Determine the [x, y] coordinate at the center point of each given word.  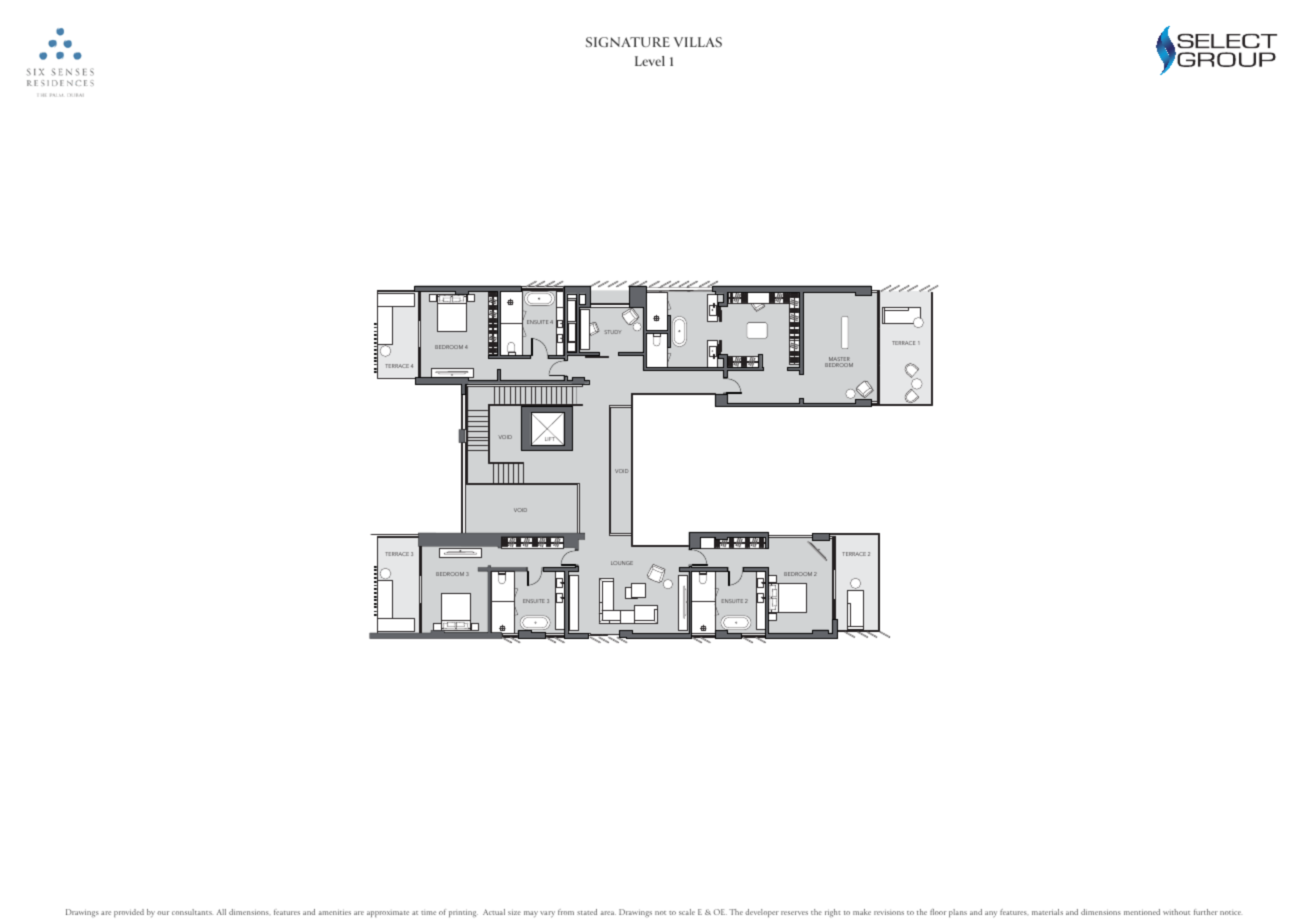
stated [587, 912]
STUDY [613, 332]
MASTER [838, 360]
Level [650, 61]
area [608, 913]
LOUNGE [622, 563]
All [221, 912]
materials [1047, 912]
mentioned [1142, 912]
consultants [192, 912]
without [1176, 912]
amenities [335, 912]
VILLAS [698, 42]
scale [687, 912]
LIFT [551, 438]
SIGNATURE [628, 42]
